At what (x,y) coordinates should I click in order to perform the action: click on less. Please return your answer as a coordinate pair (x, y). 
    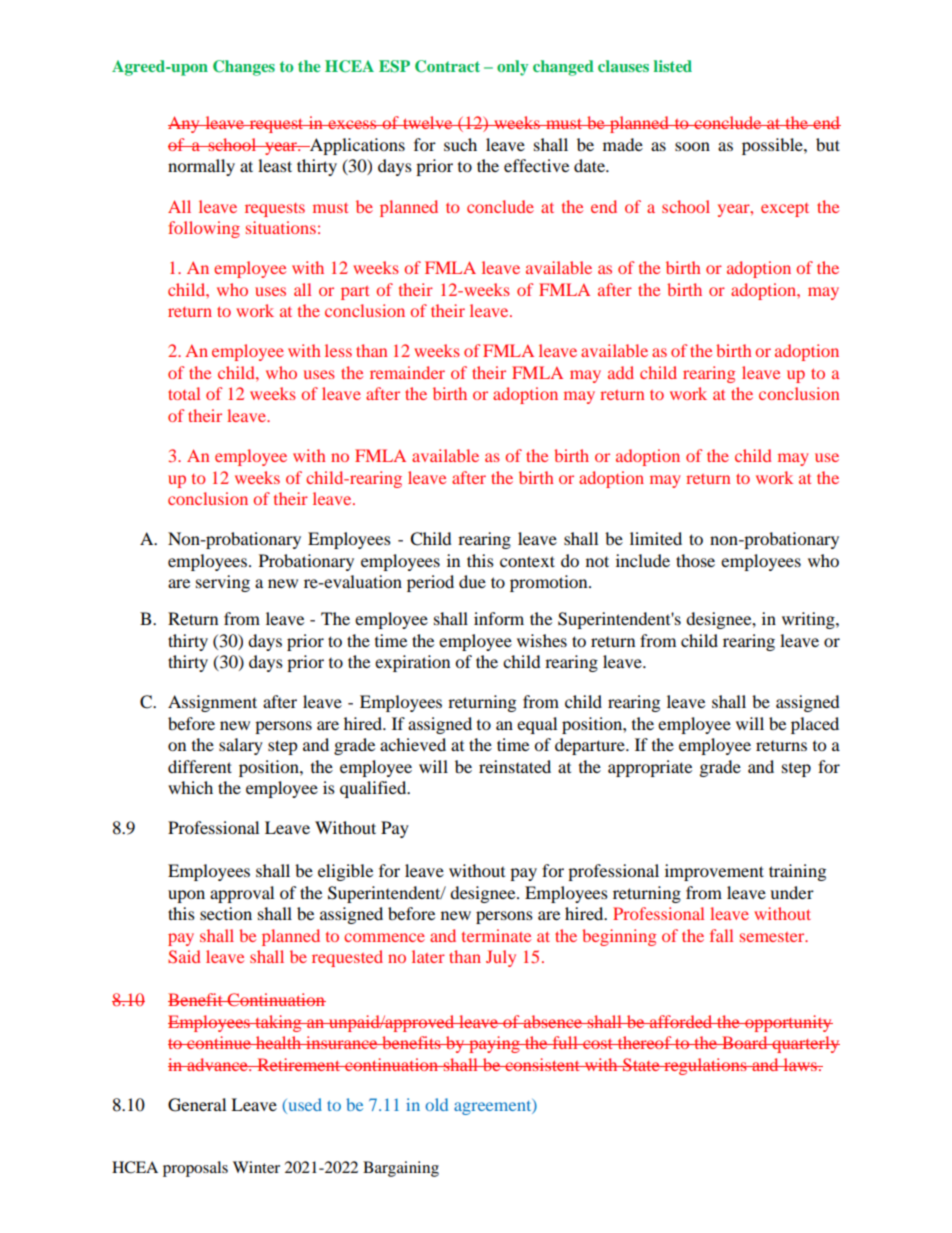
    Looking at the image, I should click on (338, 350).
